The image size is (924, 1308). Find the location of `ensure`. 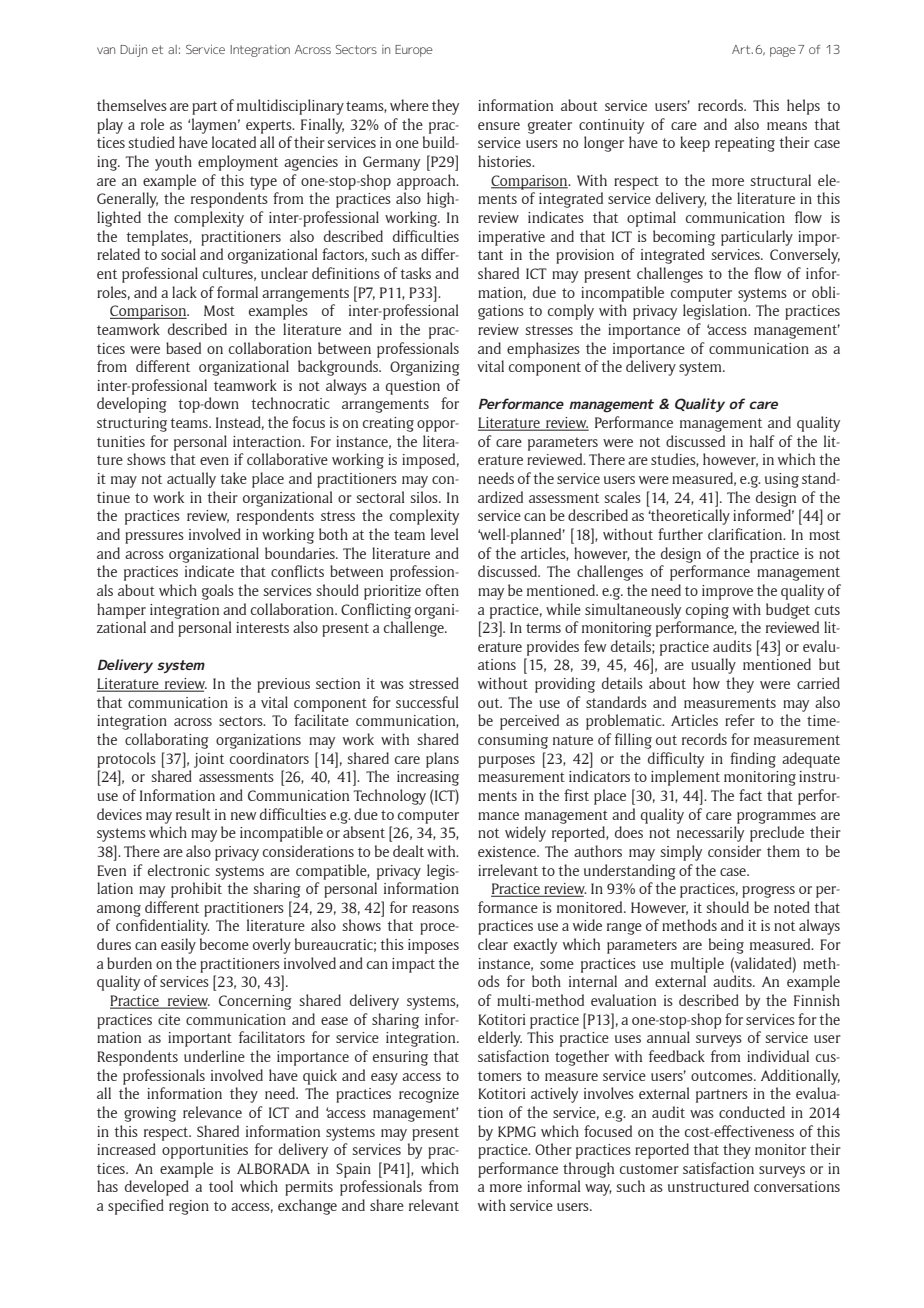

ensure is located at coordinates (499, 126).
